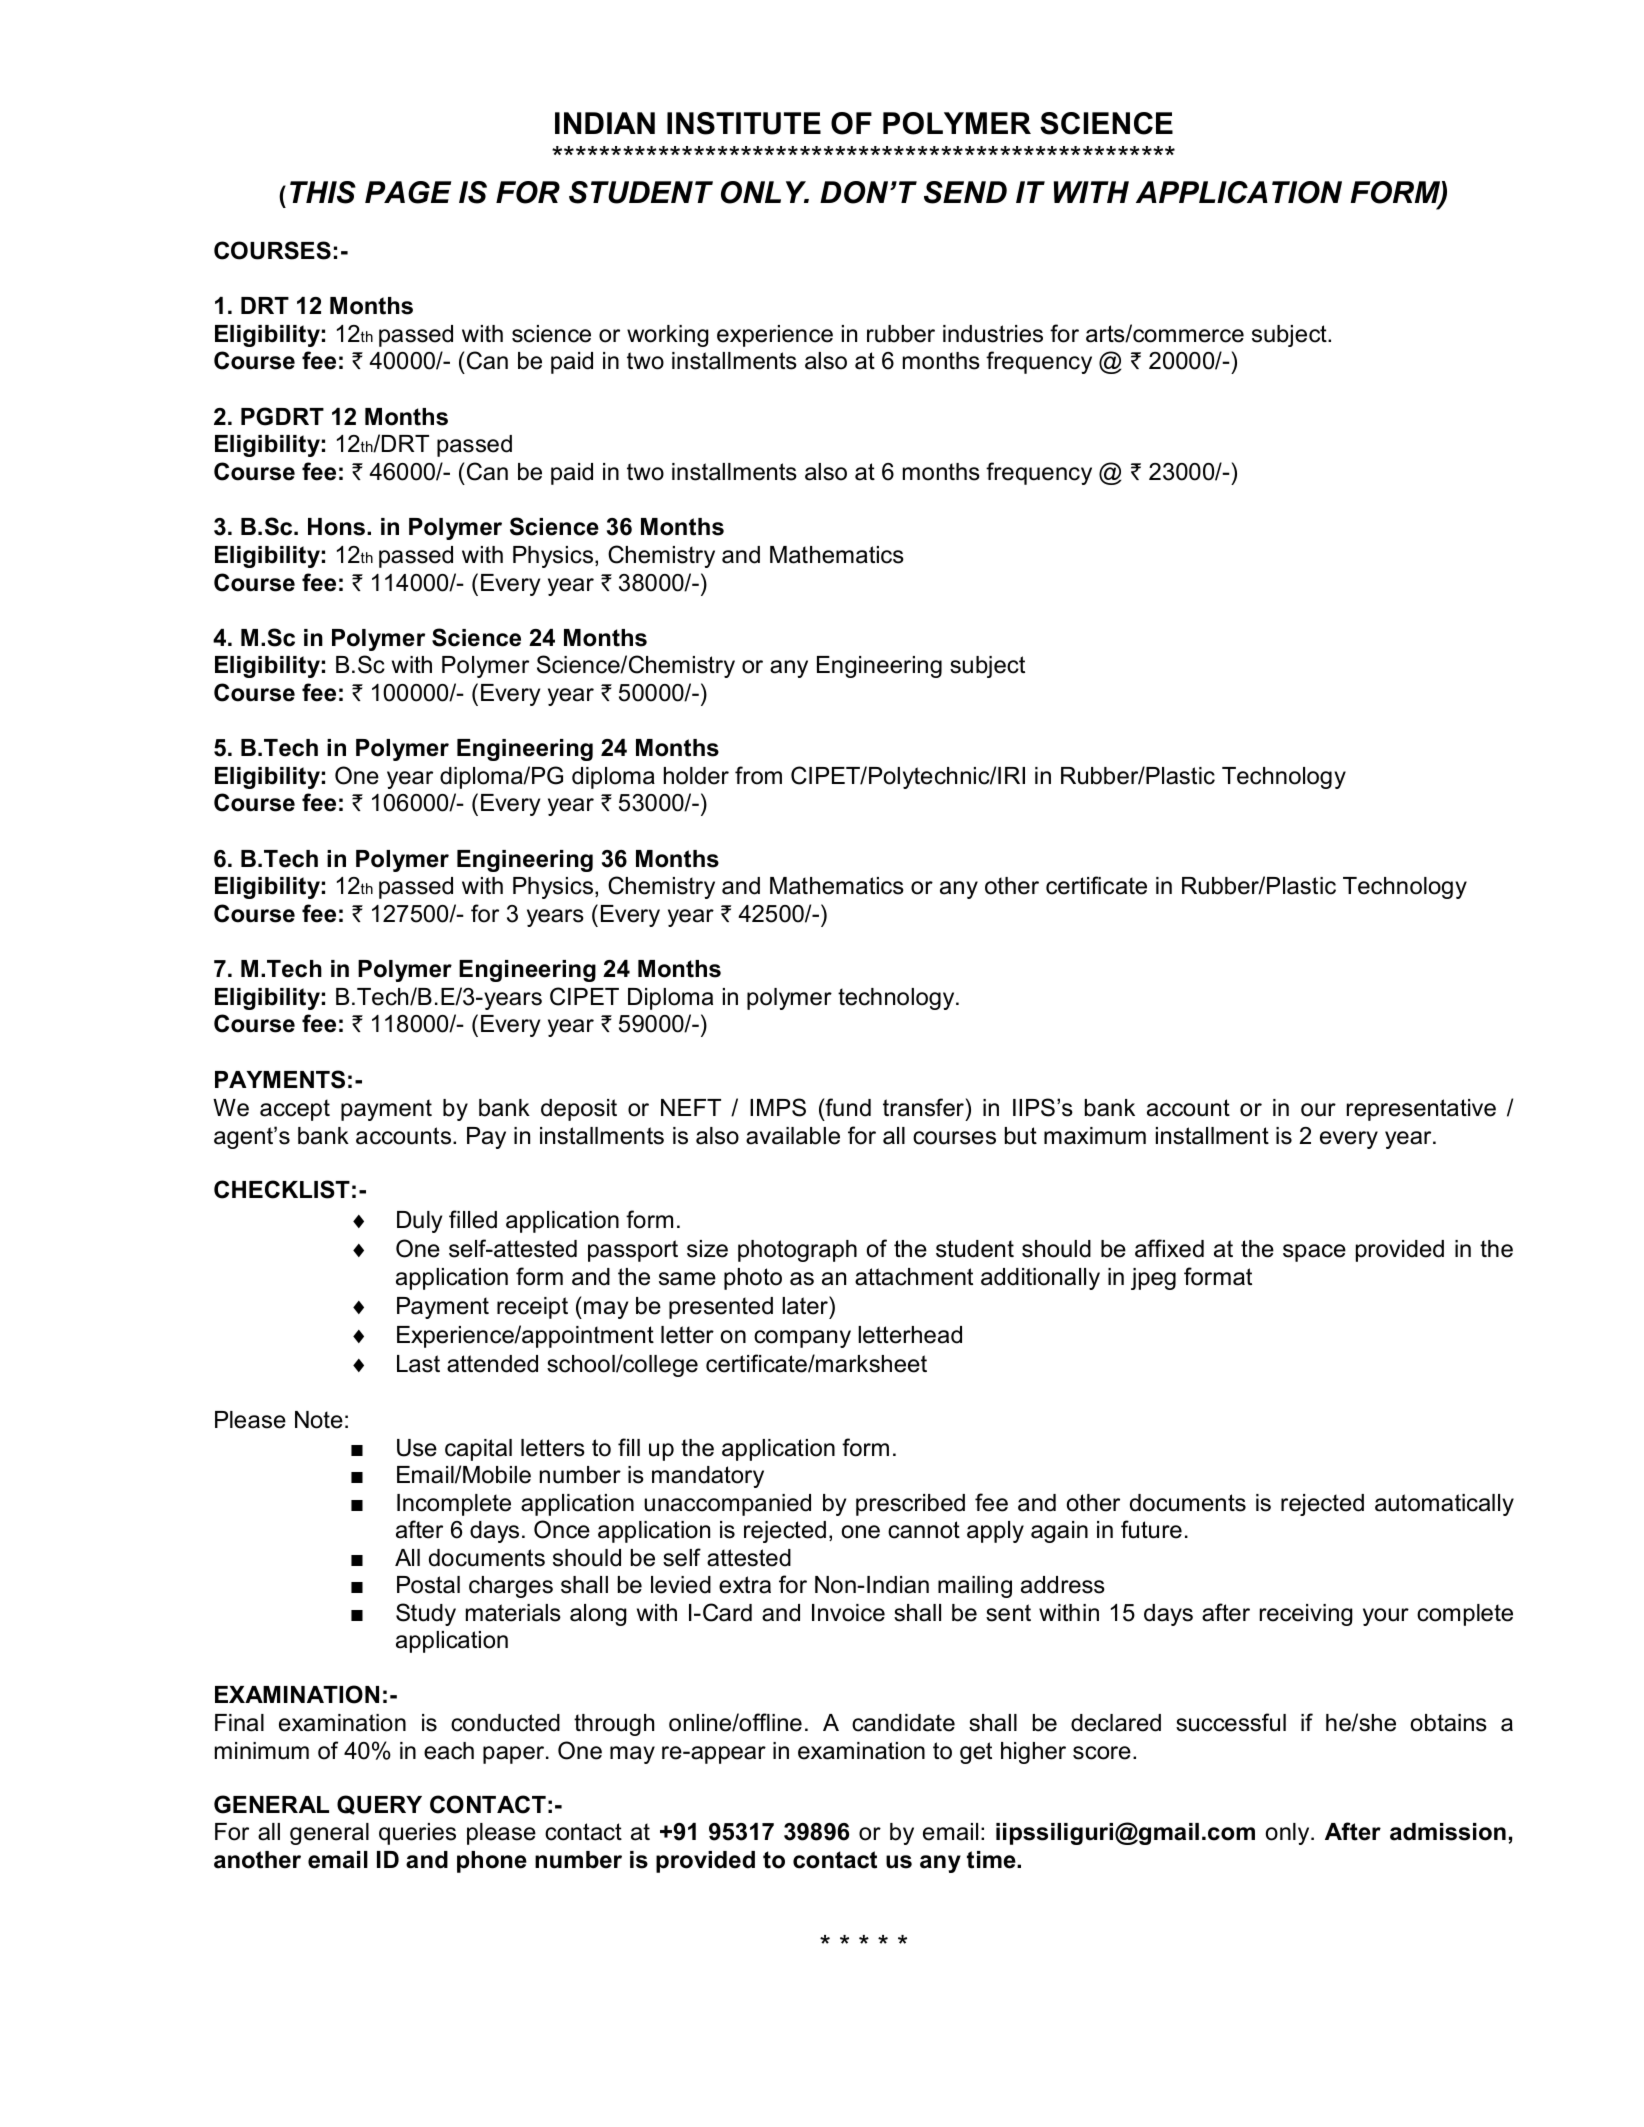  I want to click on candidate, so click(903, 1723).
